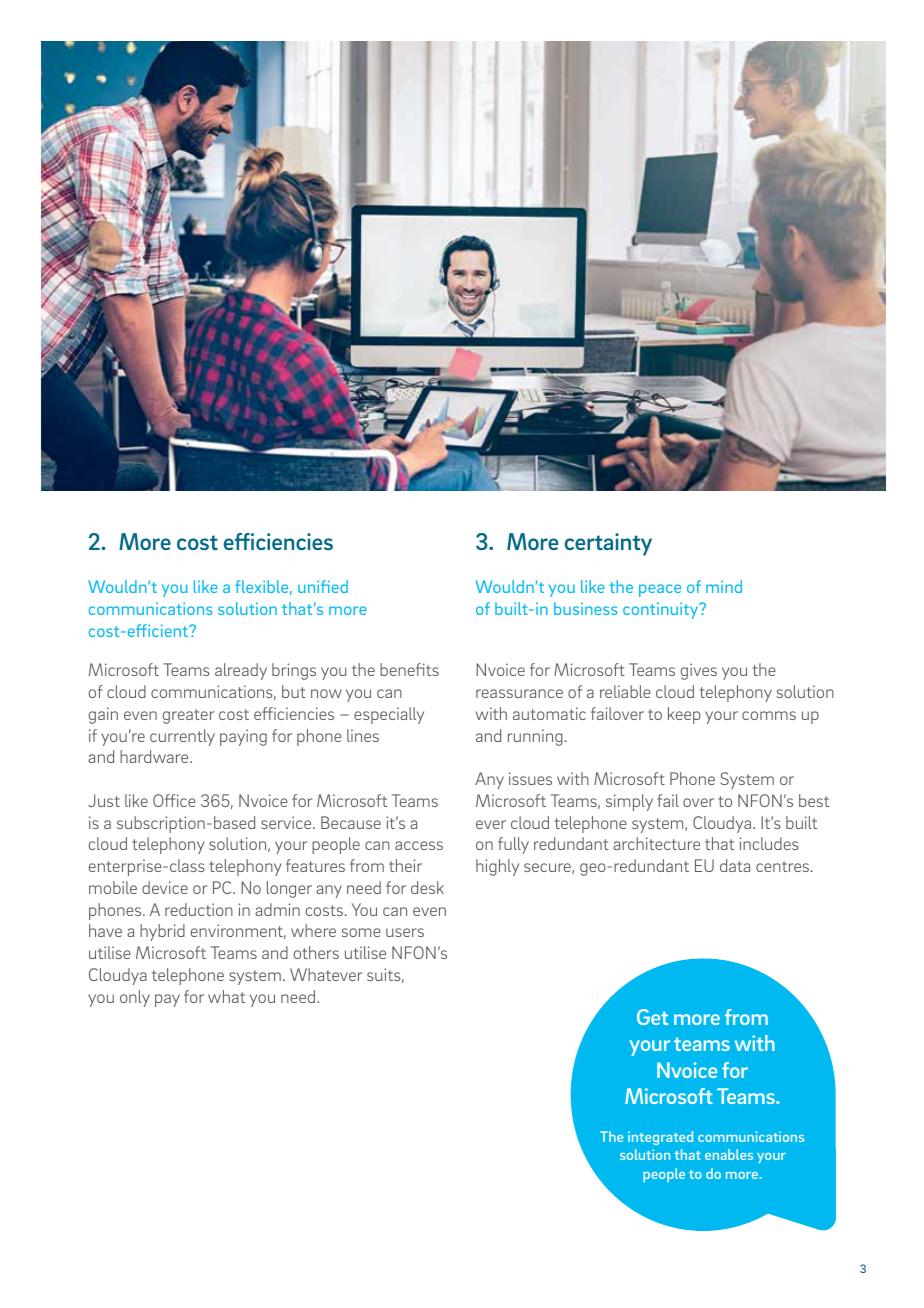  What do you see at coordinates (162, 932) in the screenshot?
I see `hybrid` at bounding box center [162, 932].
